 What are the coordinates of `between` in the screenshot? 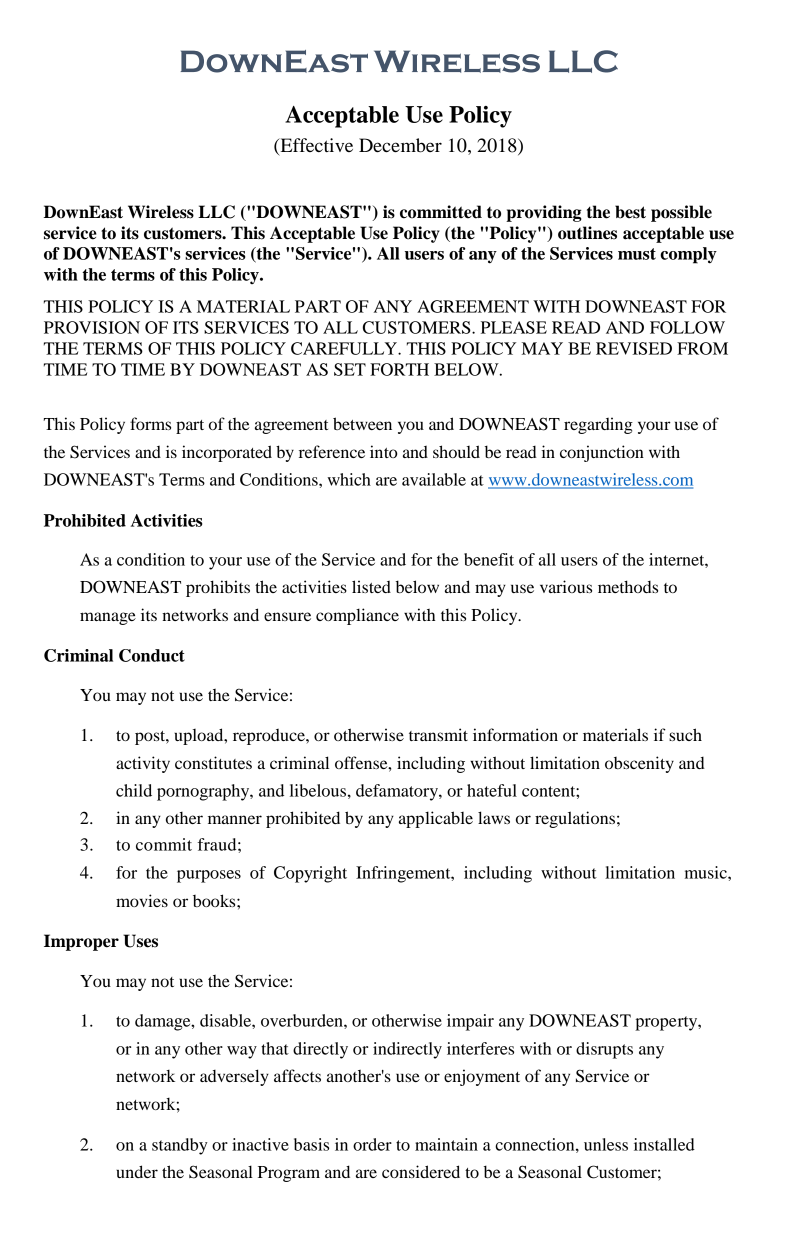 It's located at (362, 423).
